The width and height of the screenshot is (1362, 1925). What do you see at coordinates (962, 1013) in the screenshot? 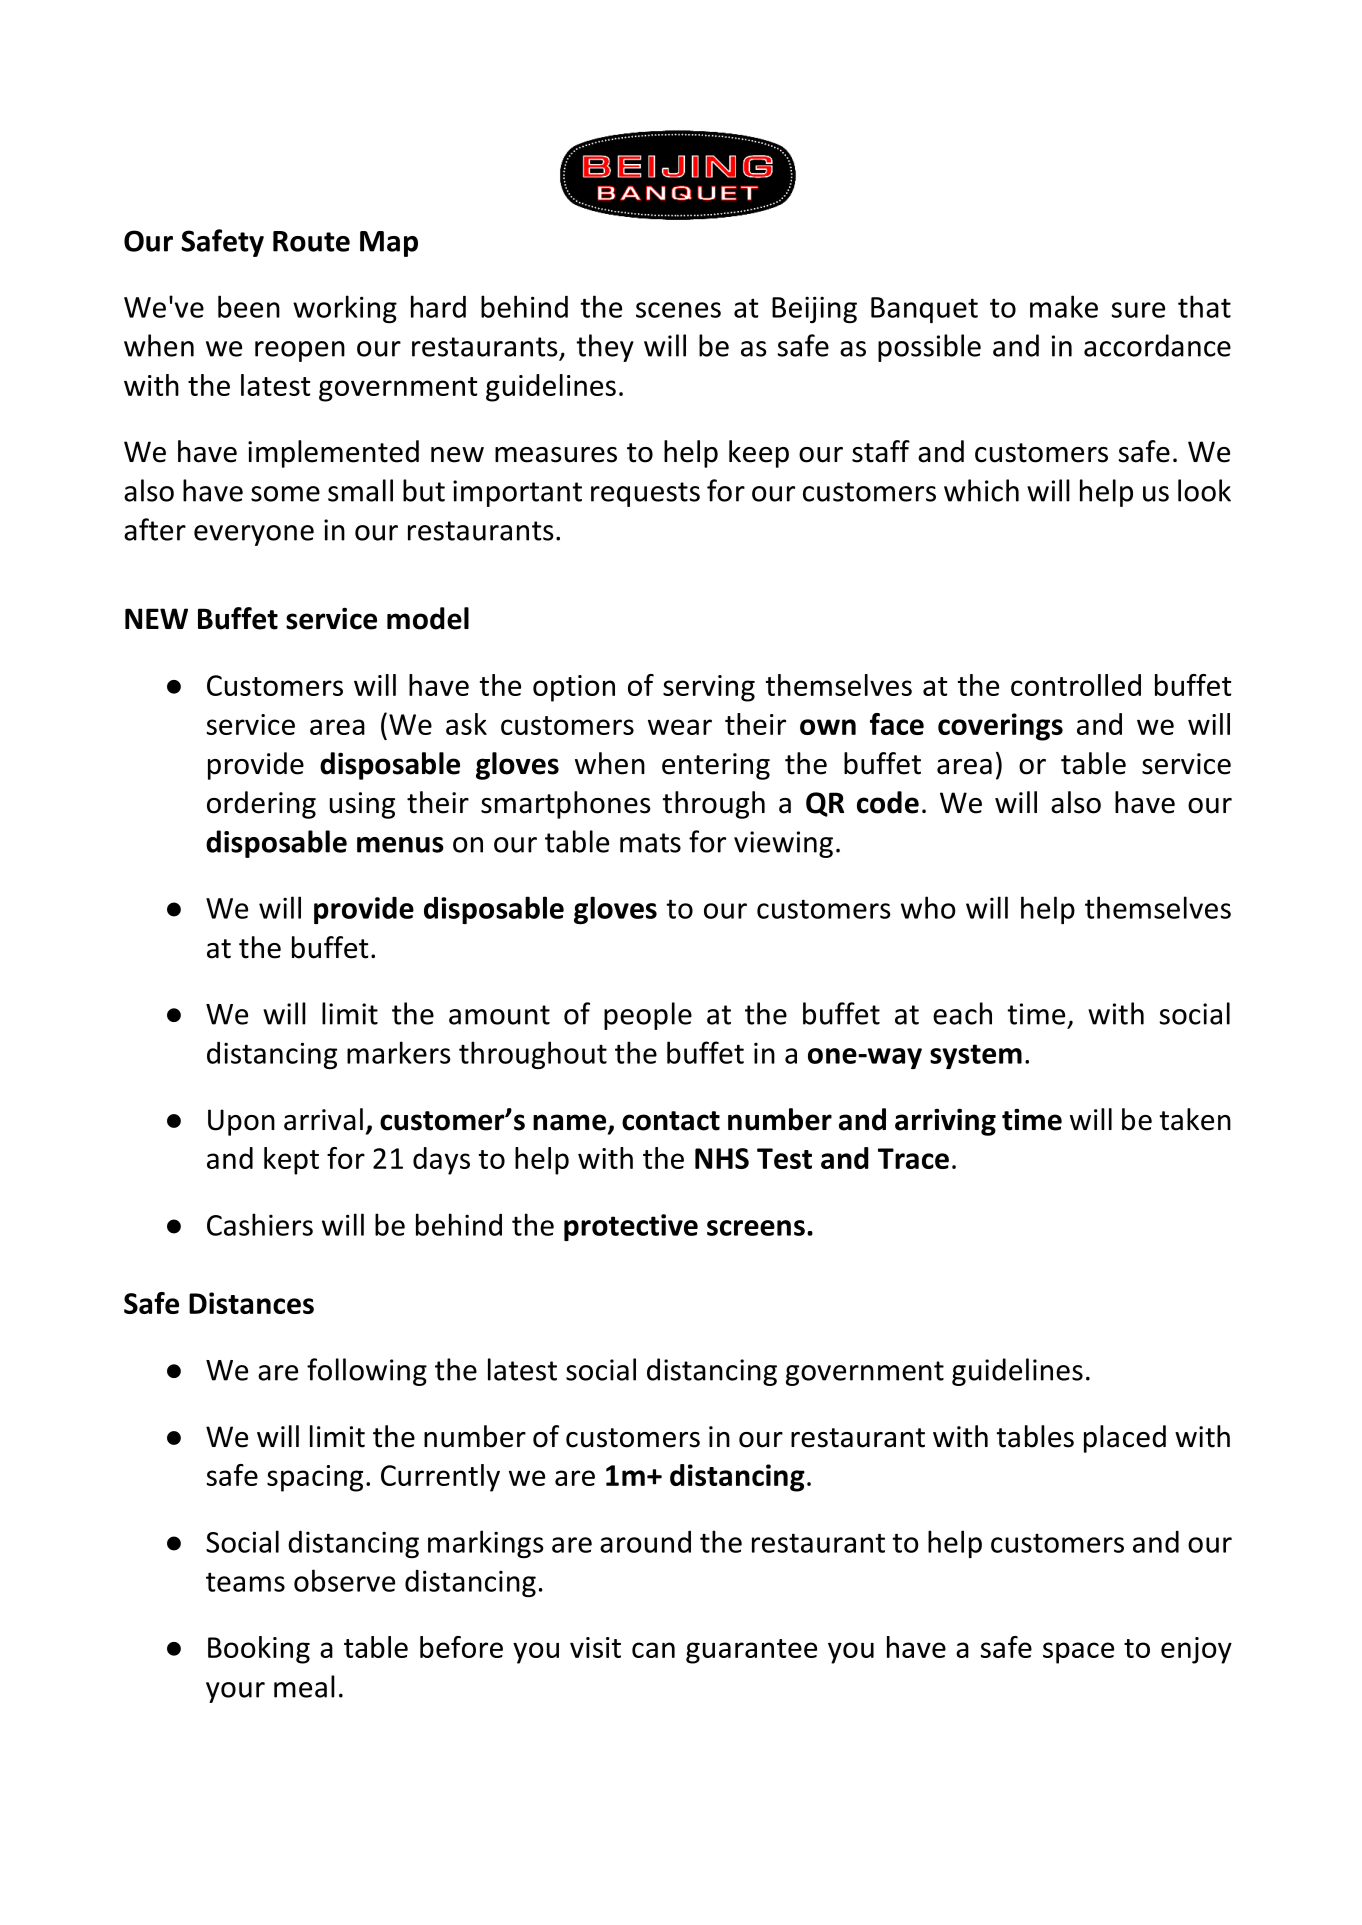
I see `each` at bounding box center [962, 1013].
